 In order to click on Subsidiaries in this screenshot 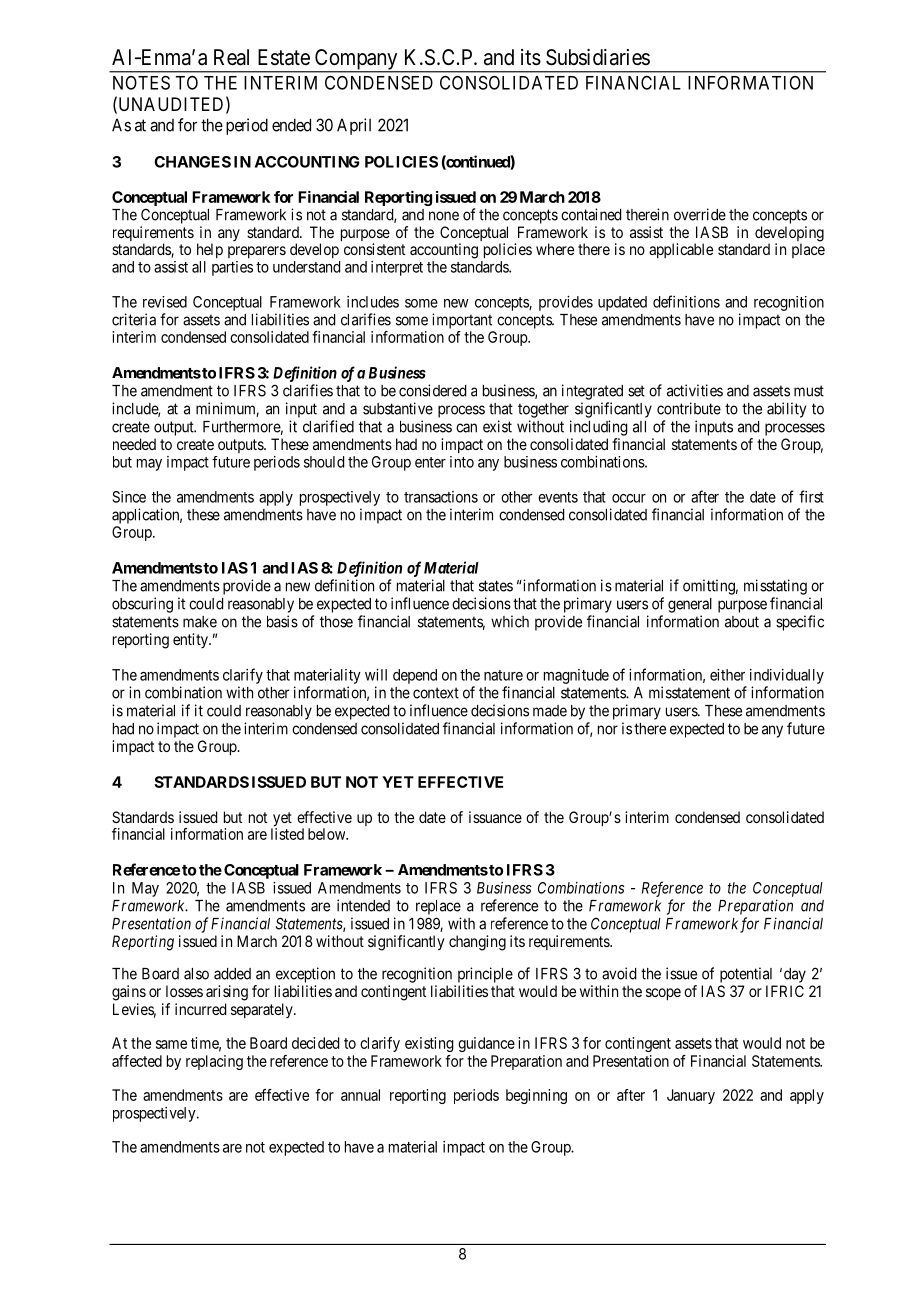, I will do `click(598, 57)`.
